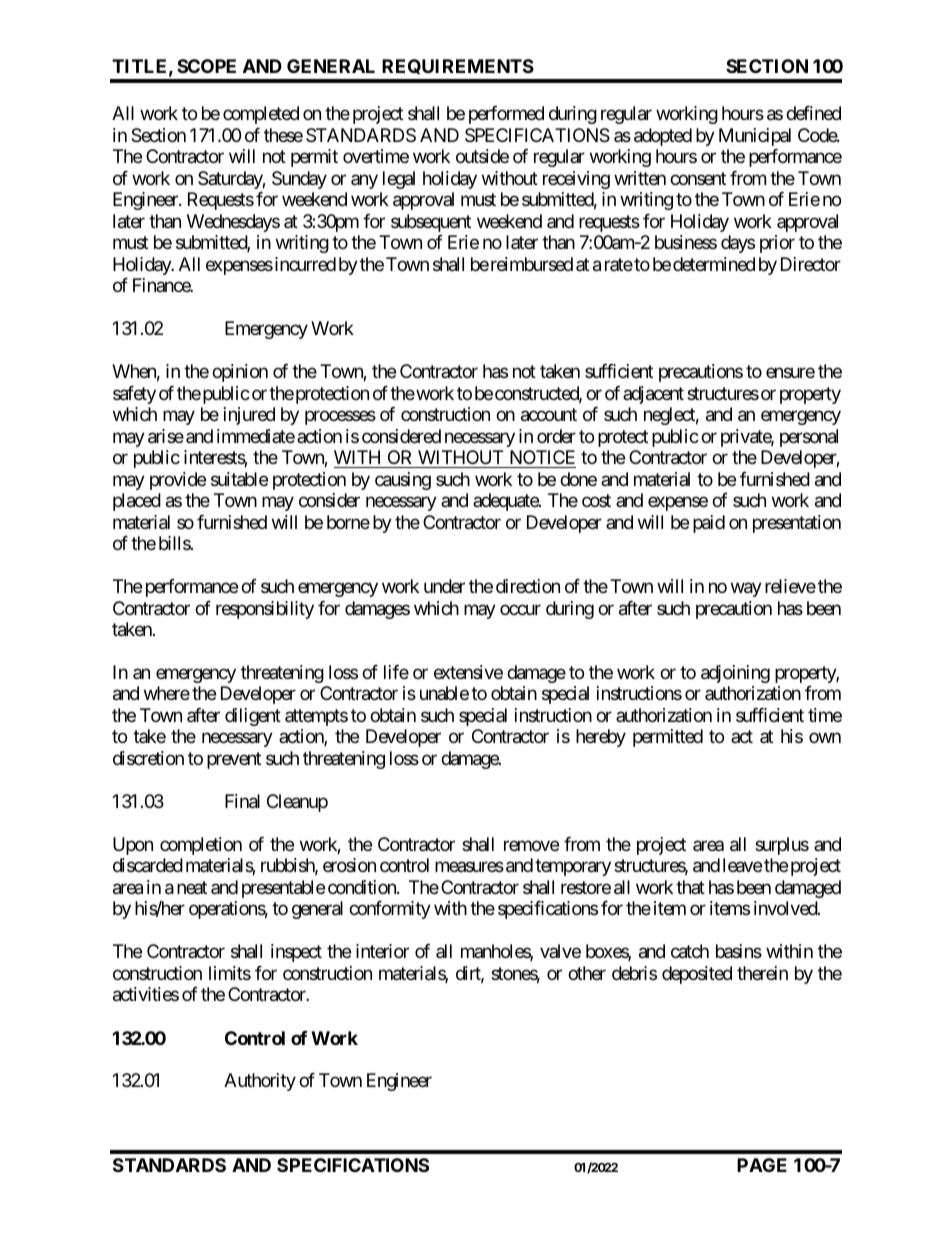 The height and width of the page is (1233, 952). I want to click on NOTICE, so click(542, 457).
